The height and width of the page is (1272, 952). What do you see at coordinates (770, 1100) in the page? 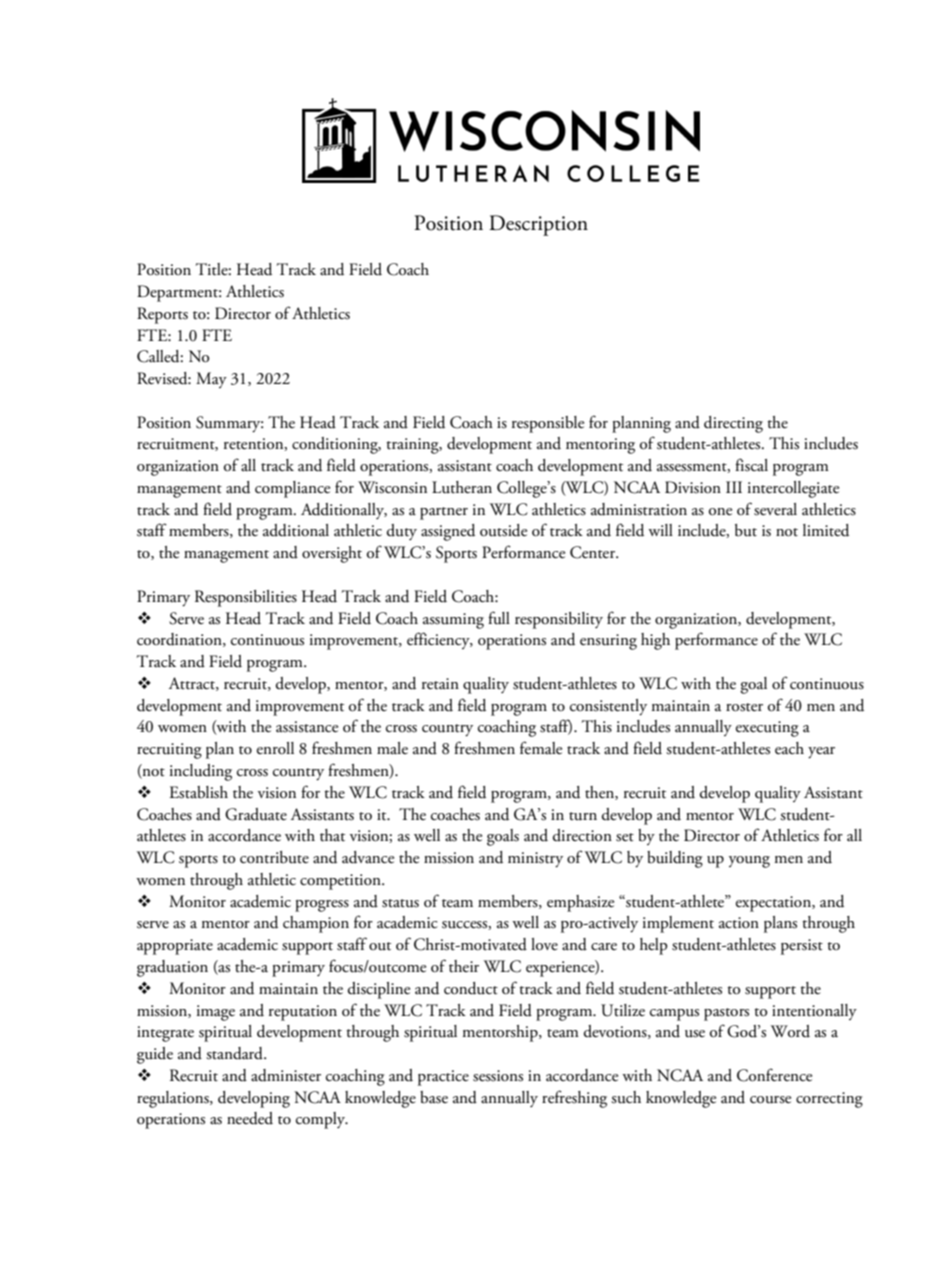
I see `course` at bounding box center [770, 1100].
